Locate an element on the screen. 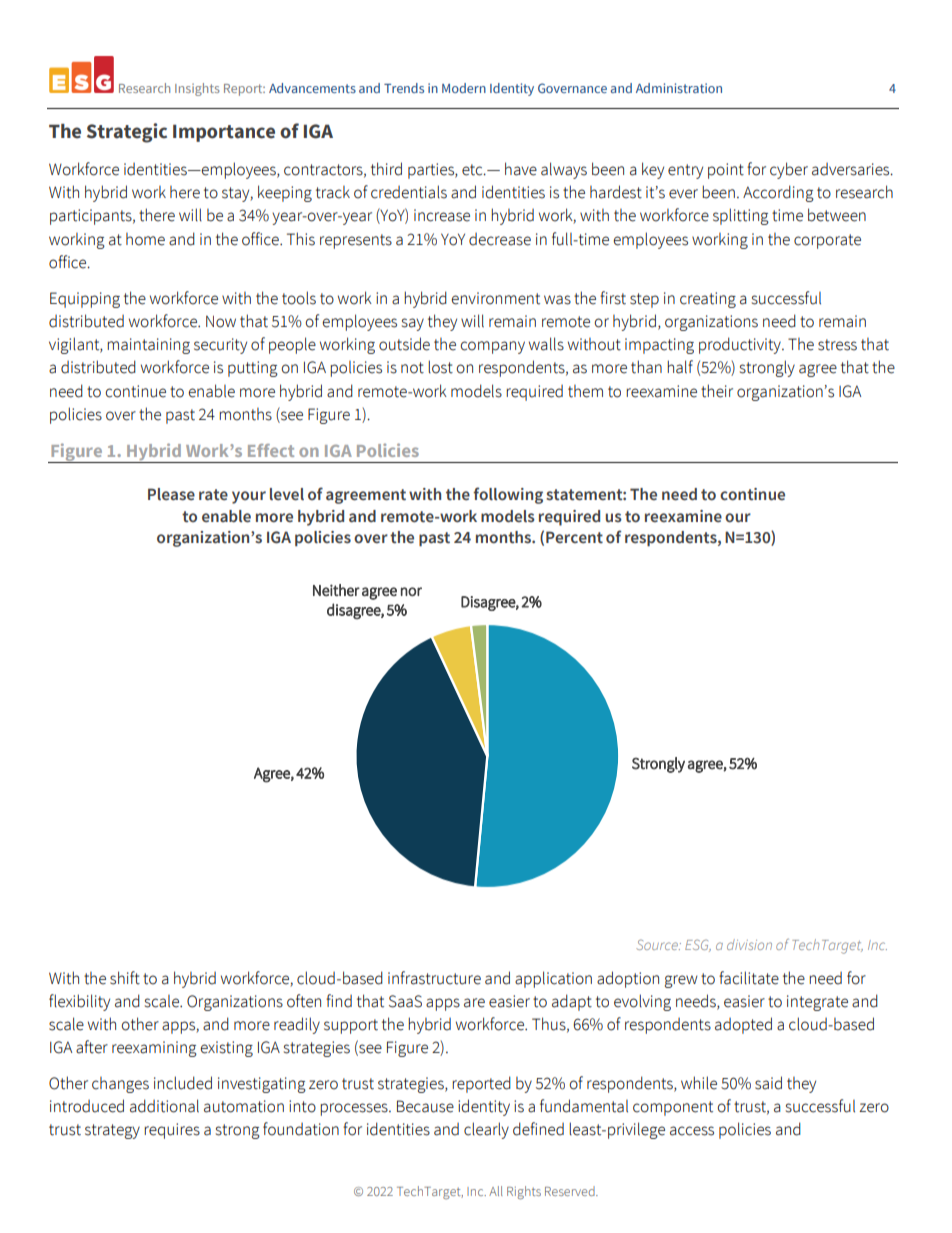 This screenshot has width=952, height=1233. infrastructure is located at coordinates (434, 978).
